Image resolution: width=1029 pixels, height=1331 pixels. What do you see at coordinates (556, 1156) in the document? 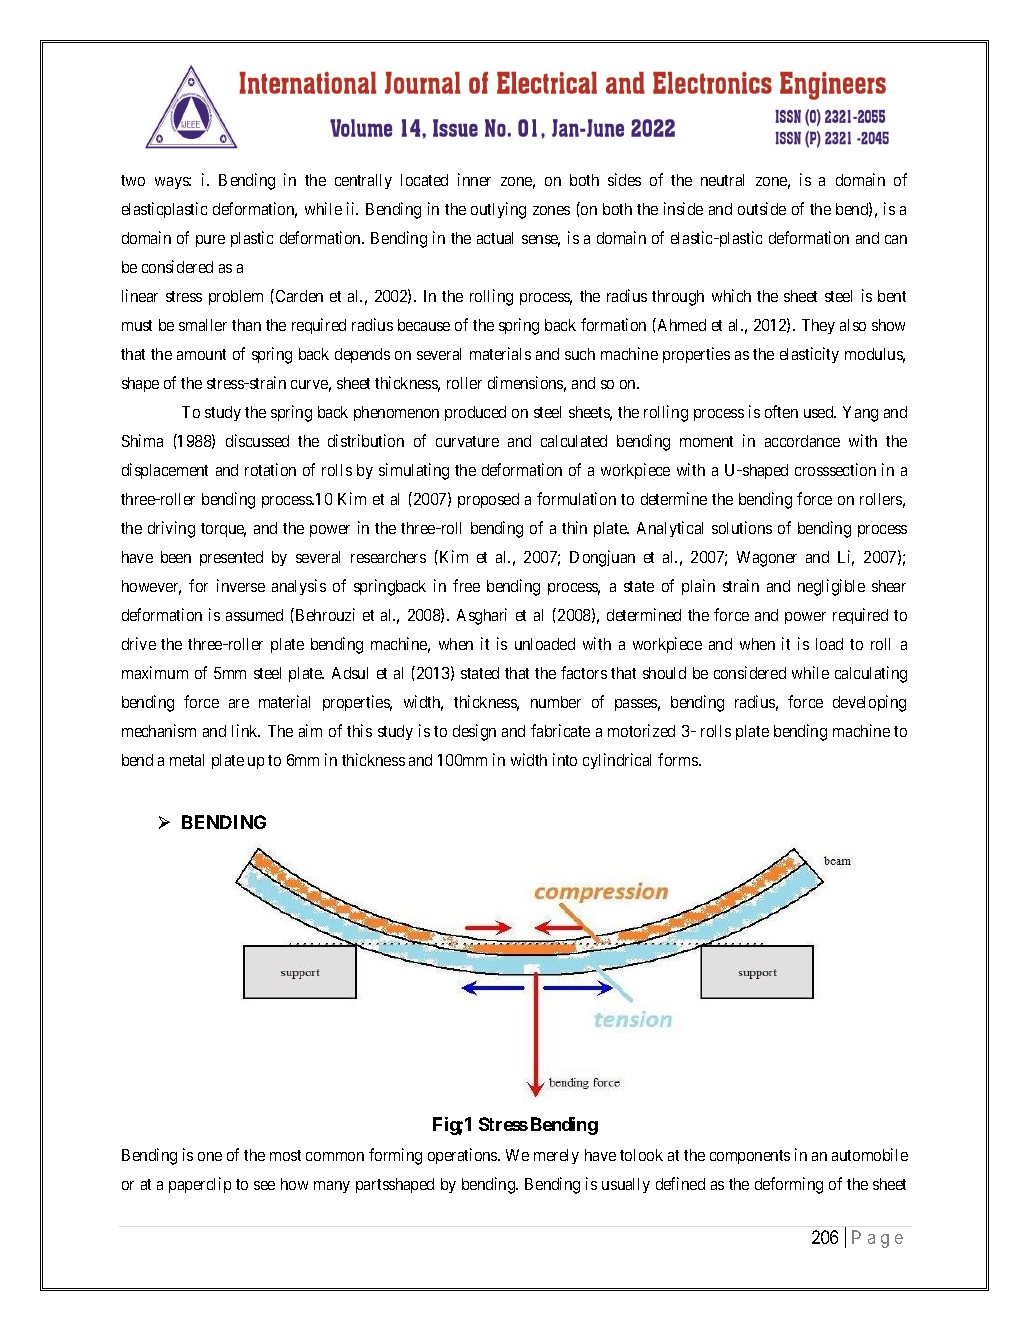
I see `merely` at bounding box center [556, 1156].
